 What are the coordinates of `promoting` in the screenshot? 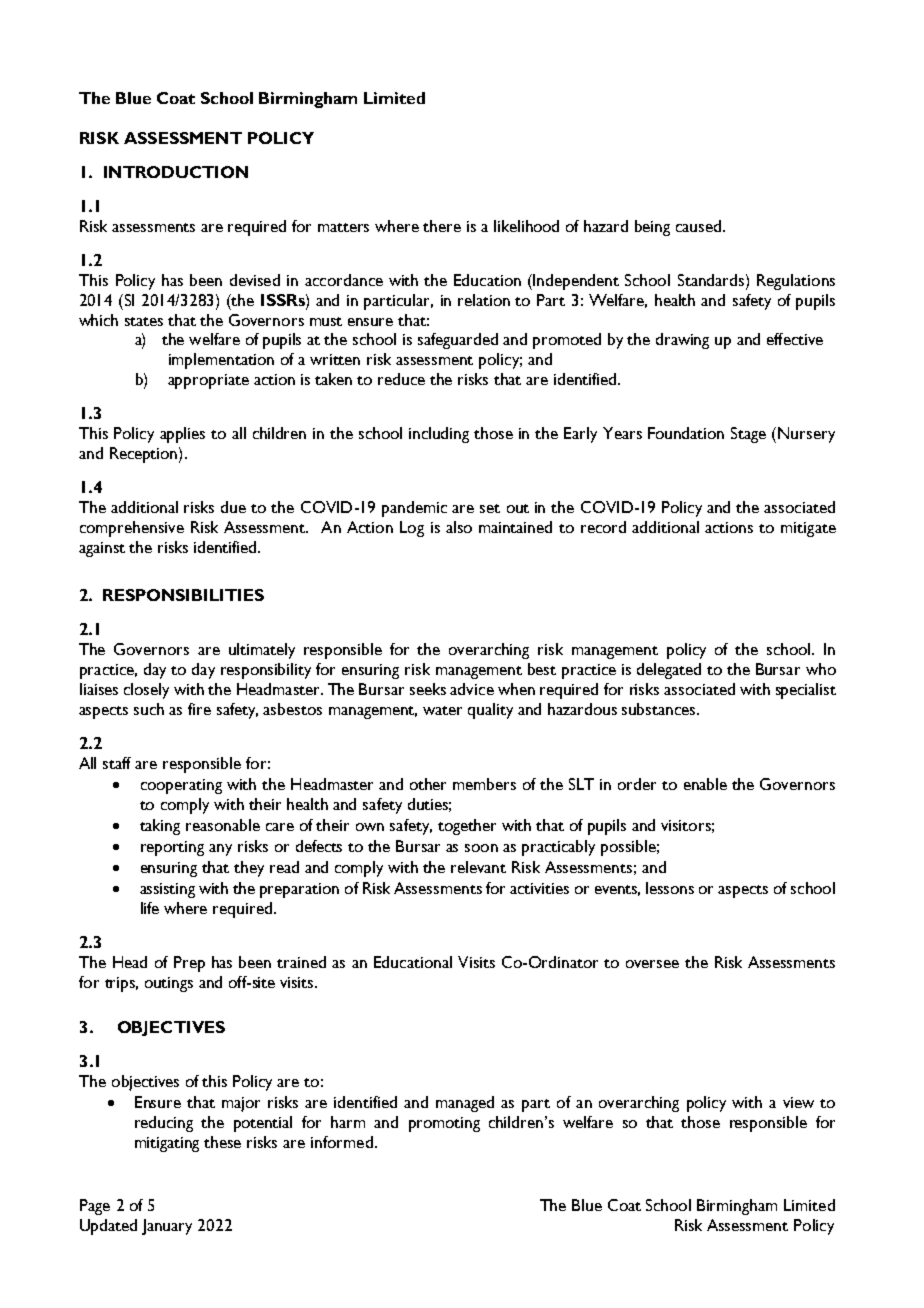 It's located at (444, 1124).
